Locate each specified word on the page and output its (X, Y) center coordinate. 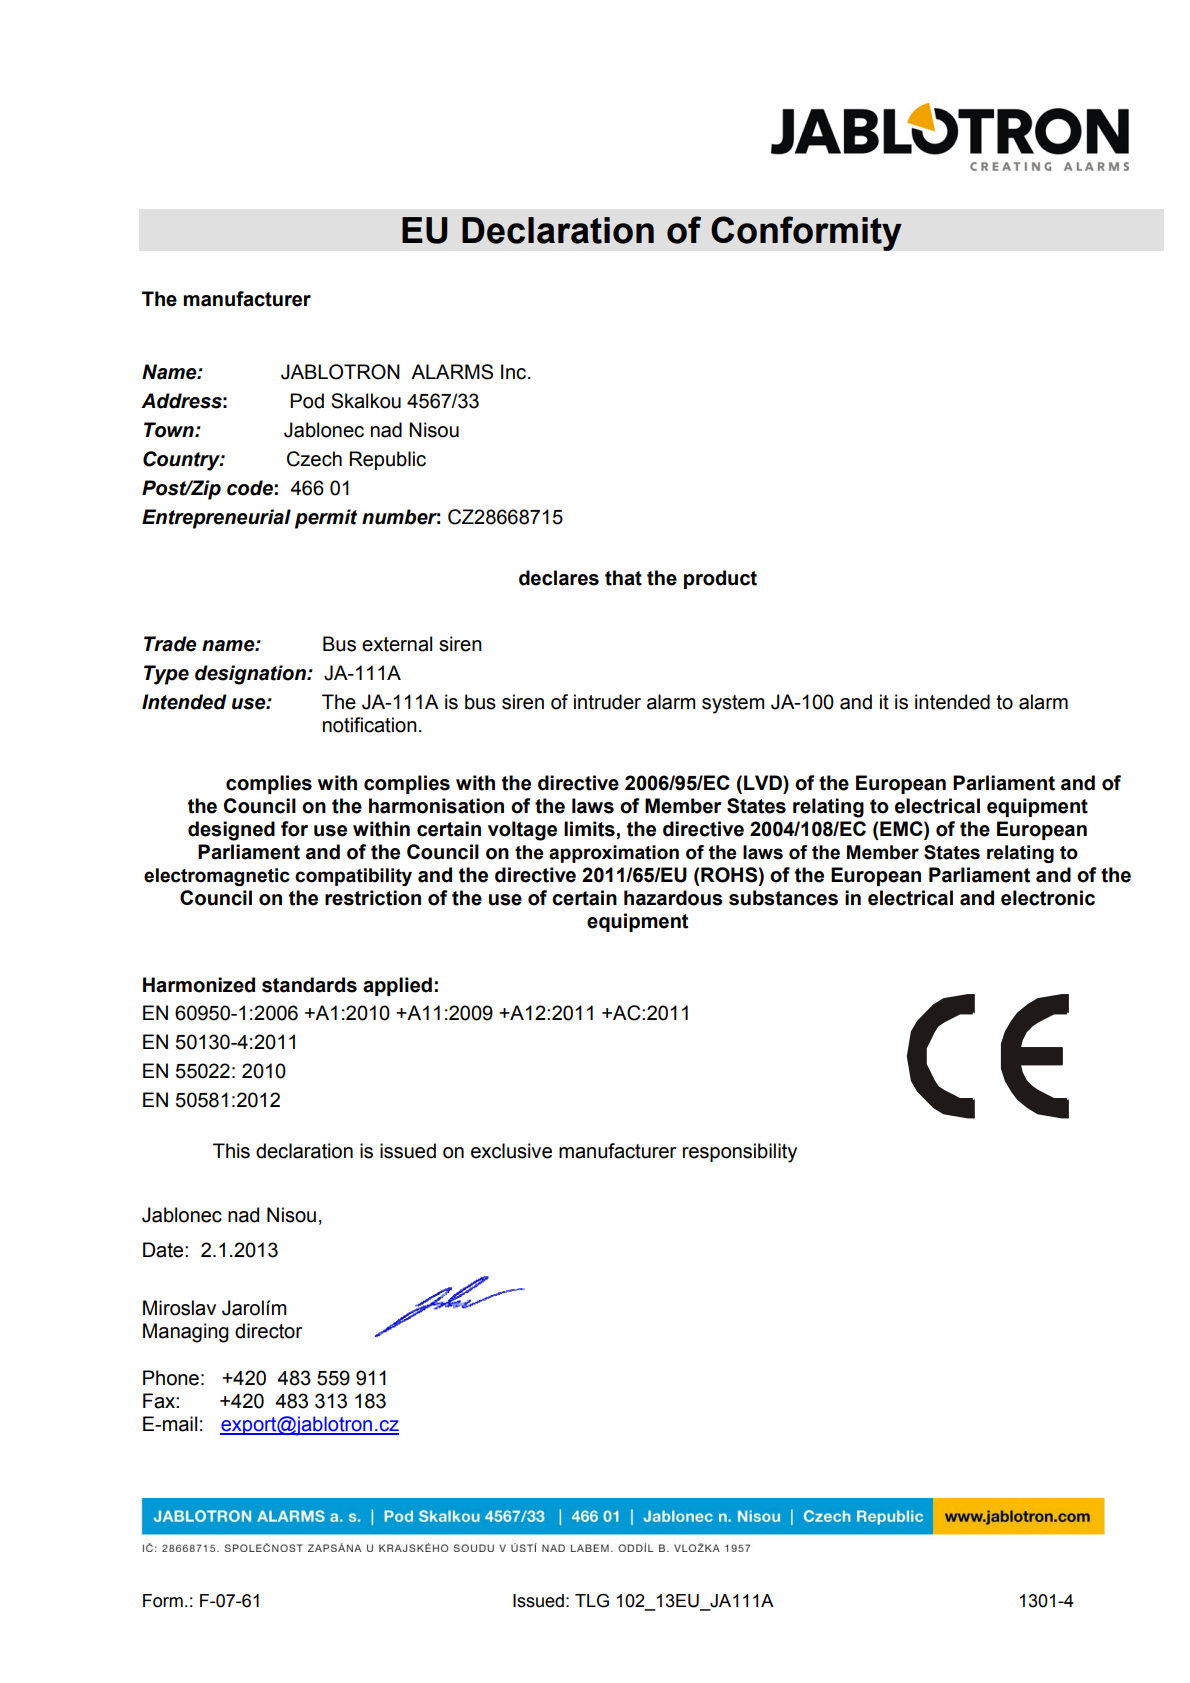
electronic (1048, 898)
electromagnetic (217, 877)
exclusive (511, 1151)
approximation (614, 854)
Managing (186, 1333)
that (623, 578)
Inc (515, 372)
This (231, 1151)
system (733, 704)
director (268, 1331)
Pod (307, 401)
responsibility (740, 1153)
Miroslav (179, 1308)
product (720, 579)
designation (251, 675)
